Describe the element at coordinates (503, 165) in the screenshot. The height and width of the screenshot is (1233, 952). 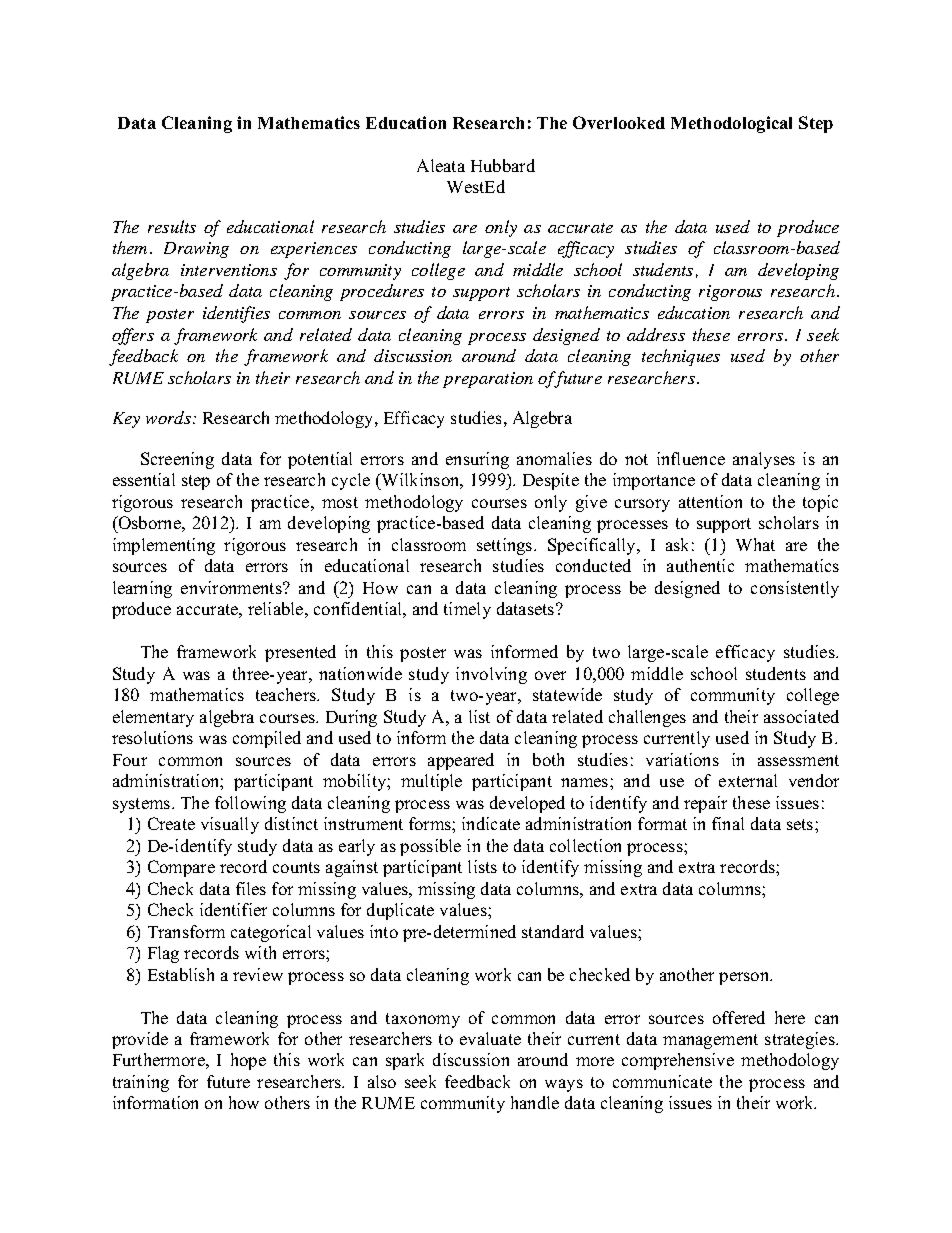
I see `Hubbard` at that location.
